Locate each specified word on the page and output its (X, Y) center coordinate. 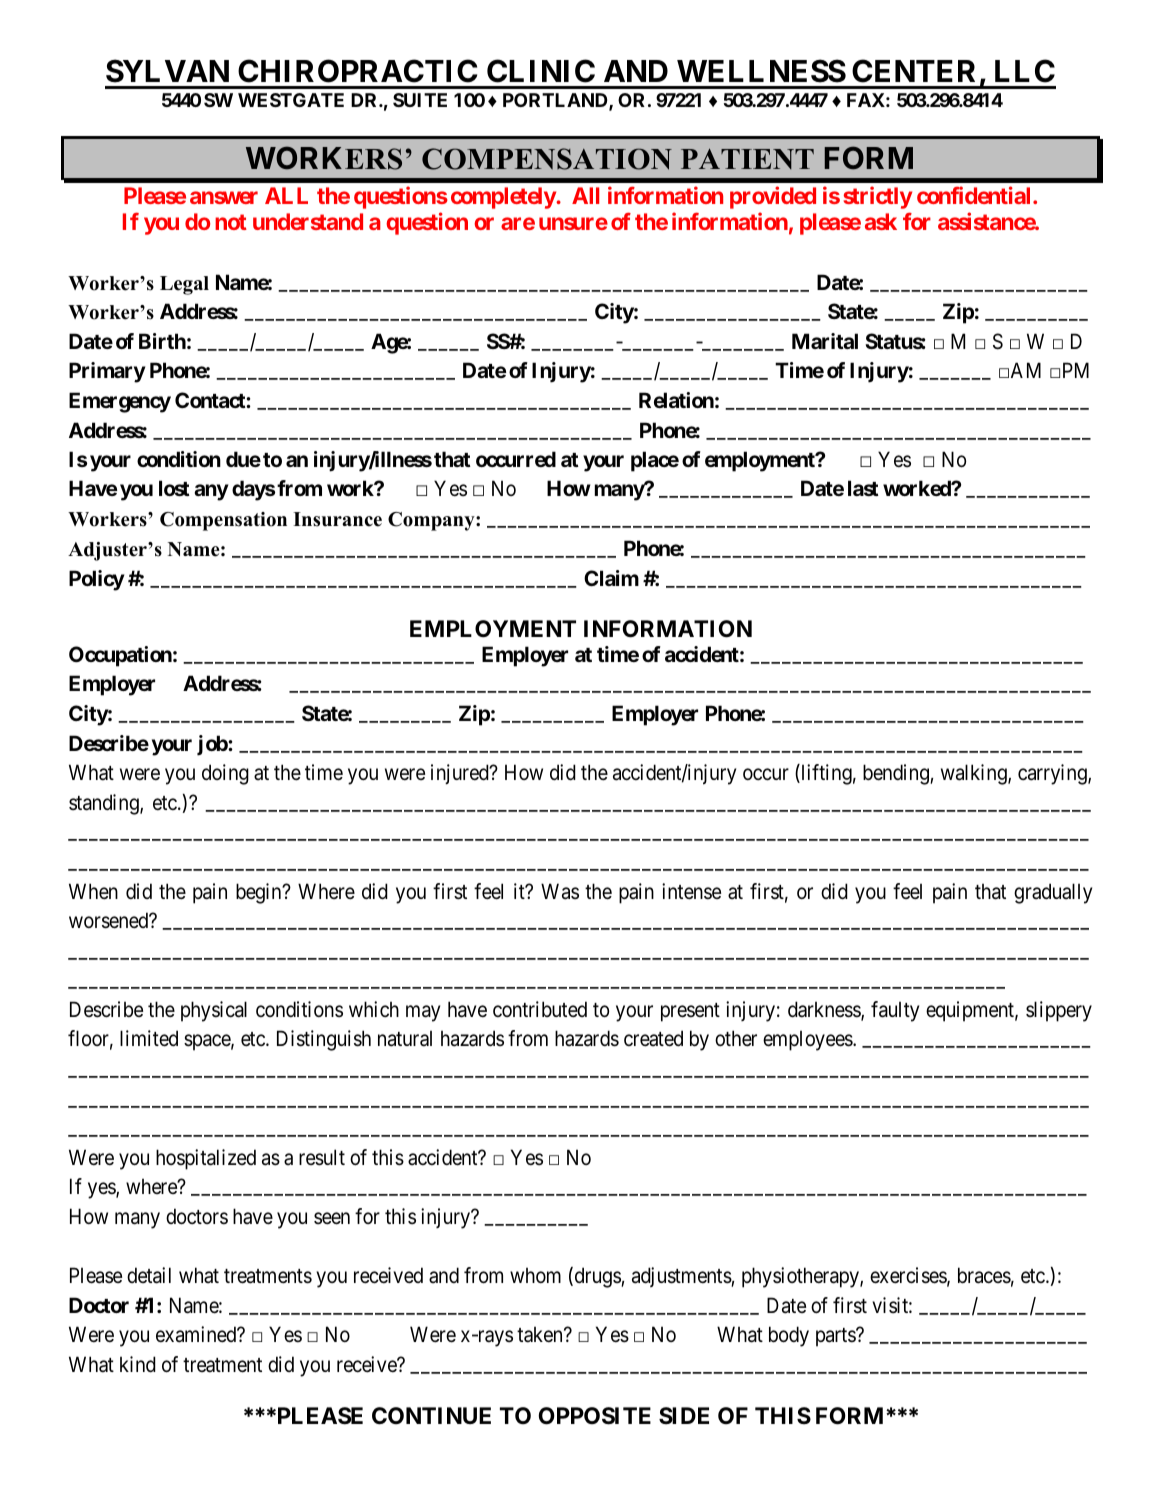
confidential (975, 195)
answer (224, 197)
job (213, 745)
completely (504, 198)
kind (138, 1364)
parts (836, 1337)
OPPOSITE (595, 1416)
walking (975, 774)
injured (461, 774)
